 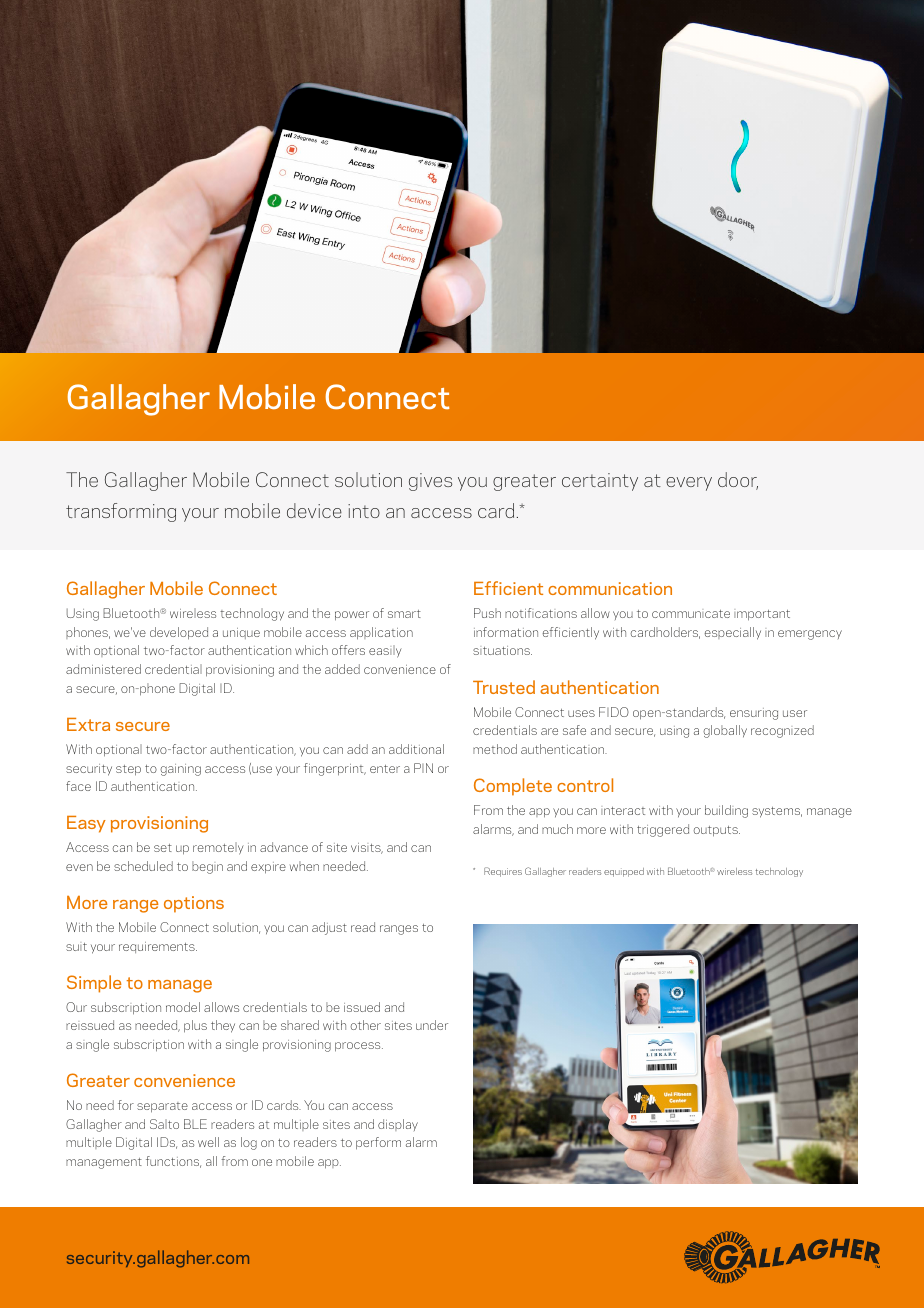 What do you see at coordinates (398, 1125) in the page?
I see `display` at bounding box center [398, 1125].
